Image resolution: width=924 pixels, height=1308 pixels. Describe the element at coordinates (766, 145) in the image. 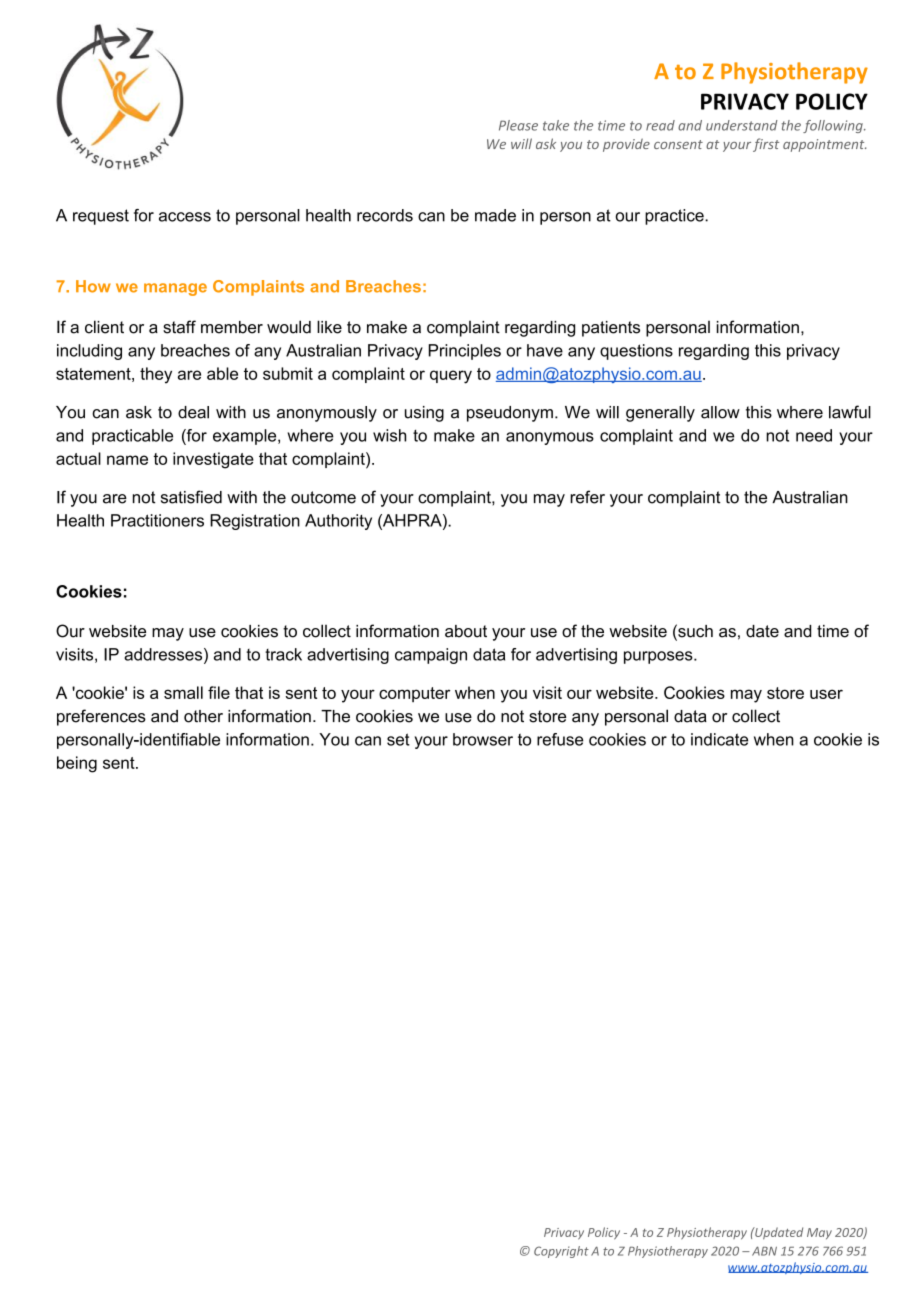

I see `first` at that location.
